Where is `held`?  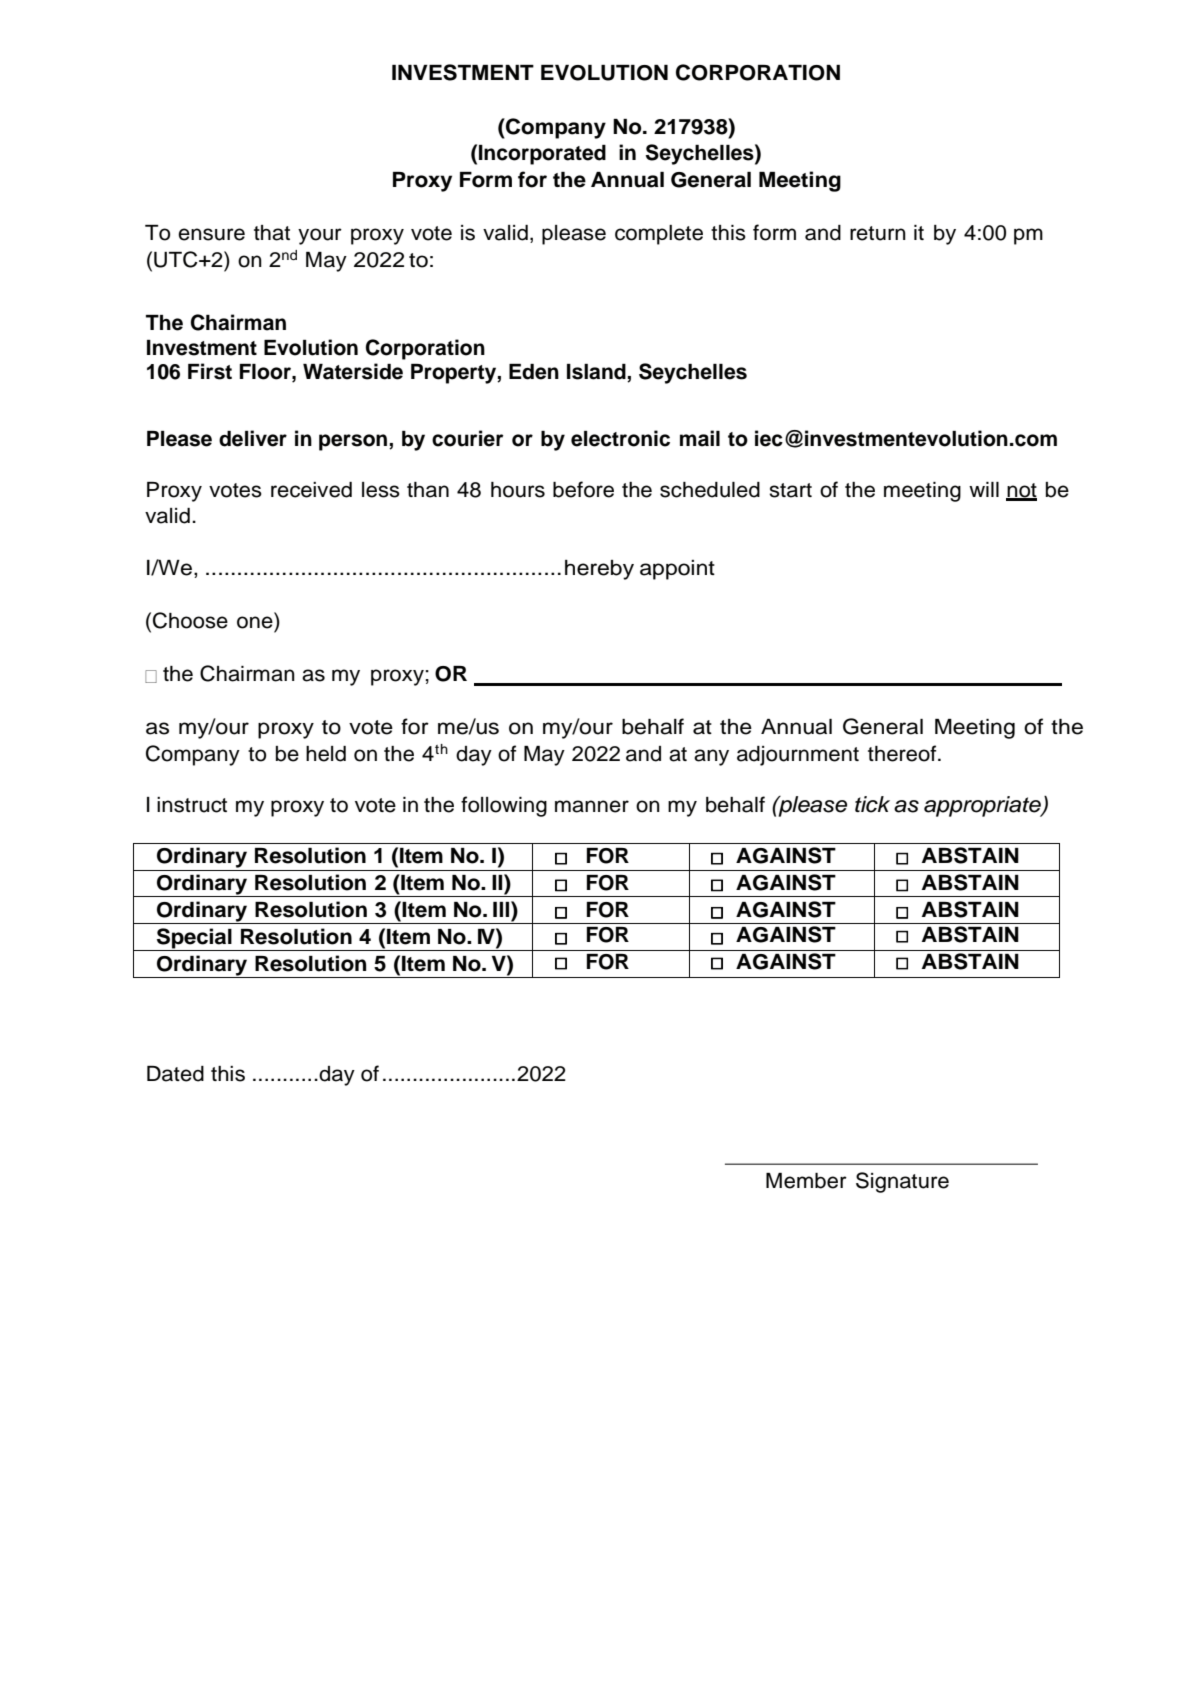 held is located at coordinates (326, 754).
